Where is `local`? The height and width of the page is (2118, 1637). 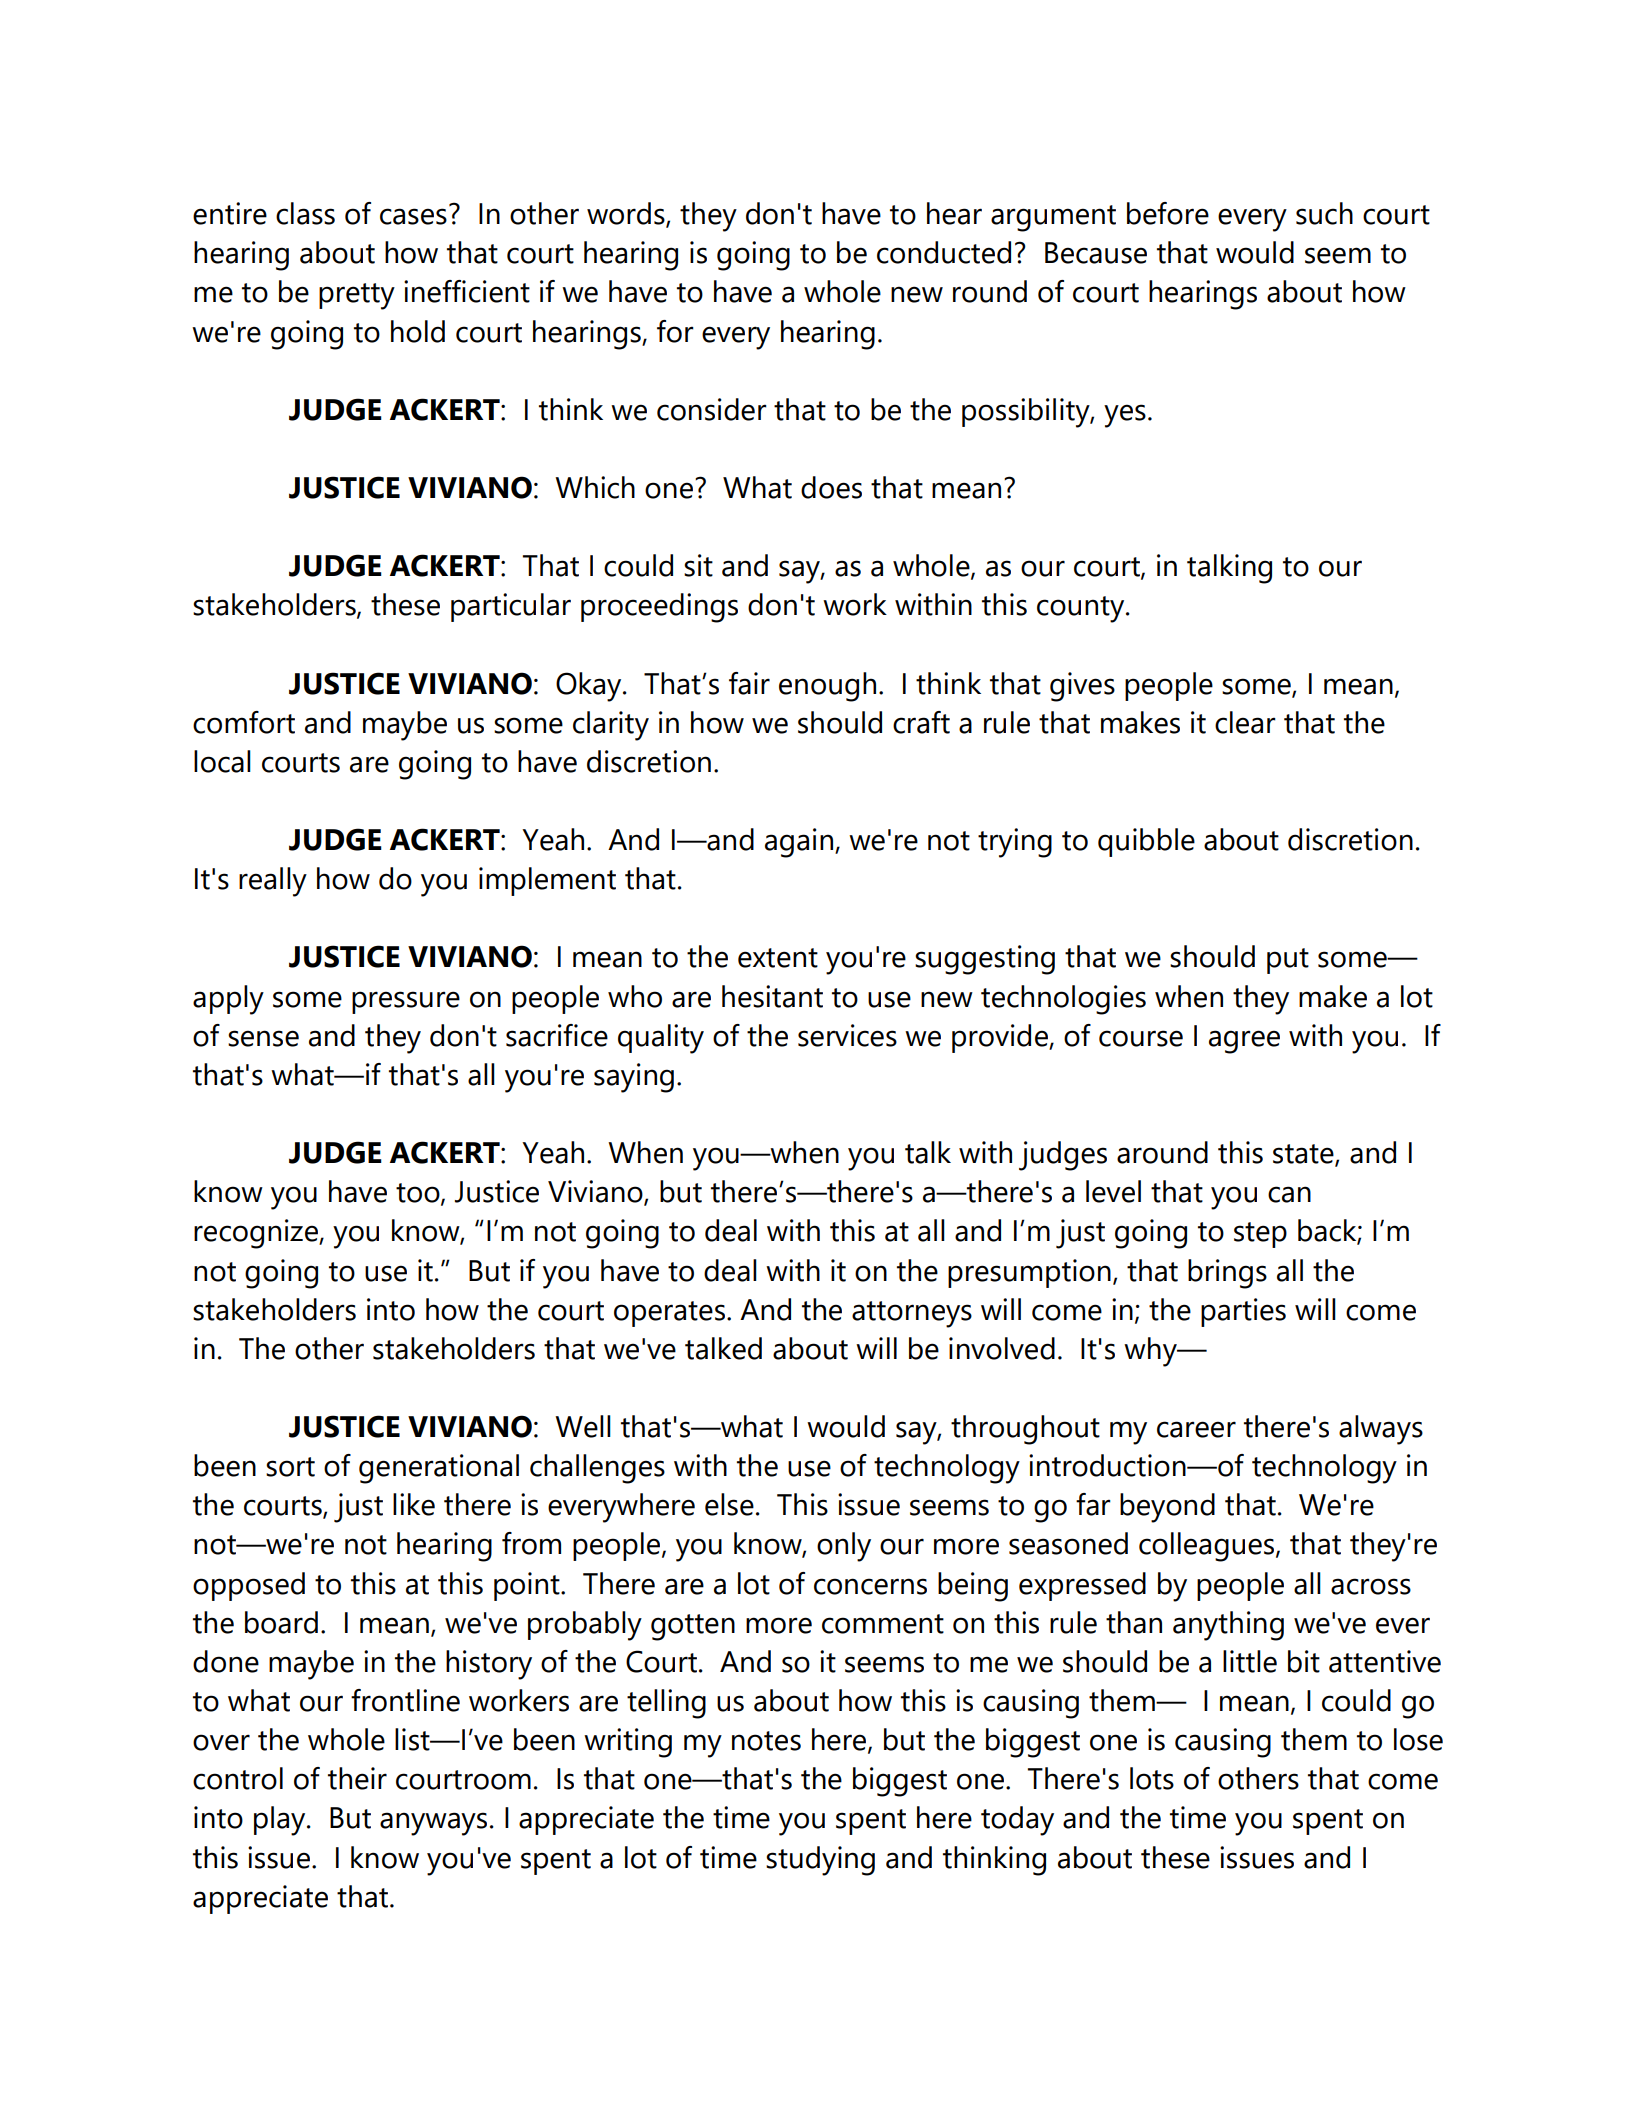 local is located at coordinates (222, 761).
